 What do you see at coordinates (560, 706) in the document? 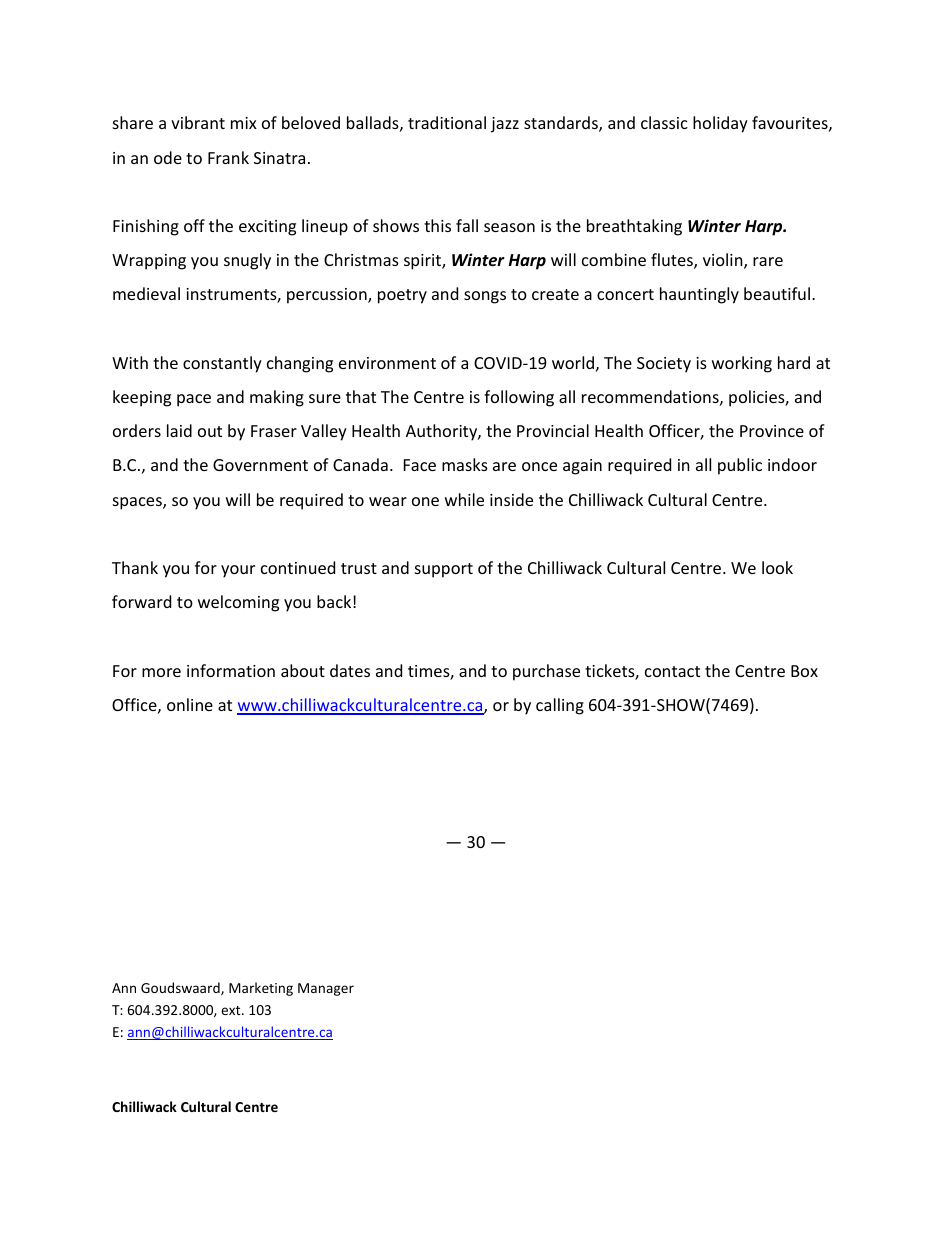
I see `calling` at bounding box center [560, 706].
